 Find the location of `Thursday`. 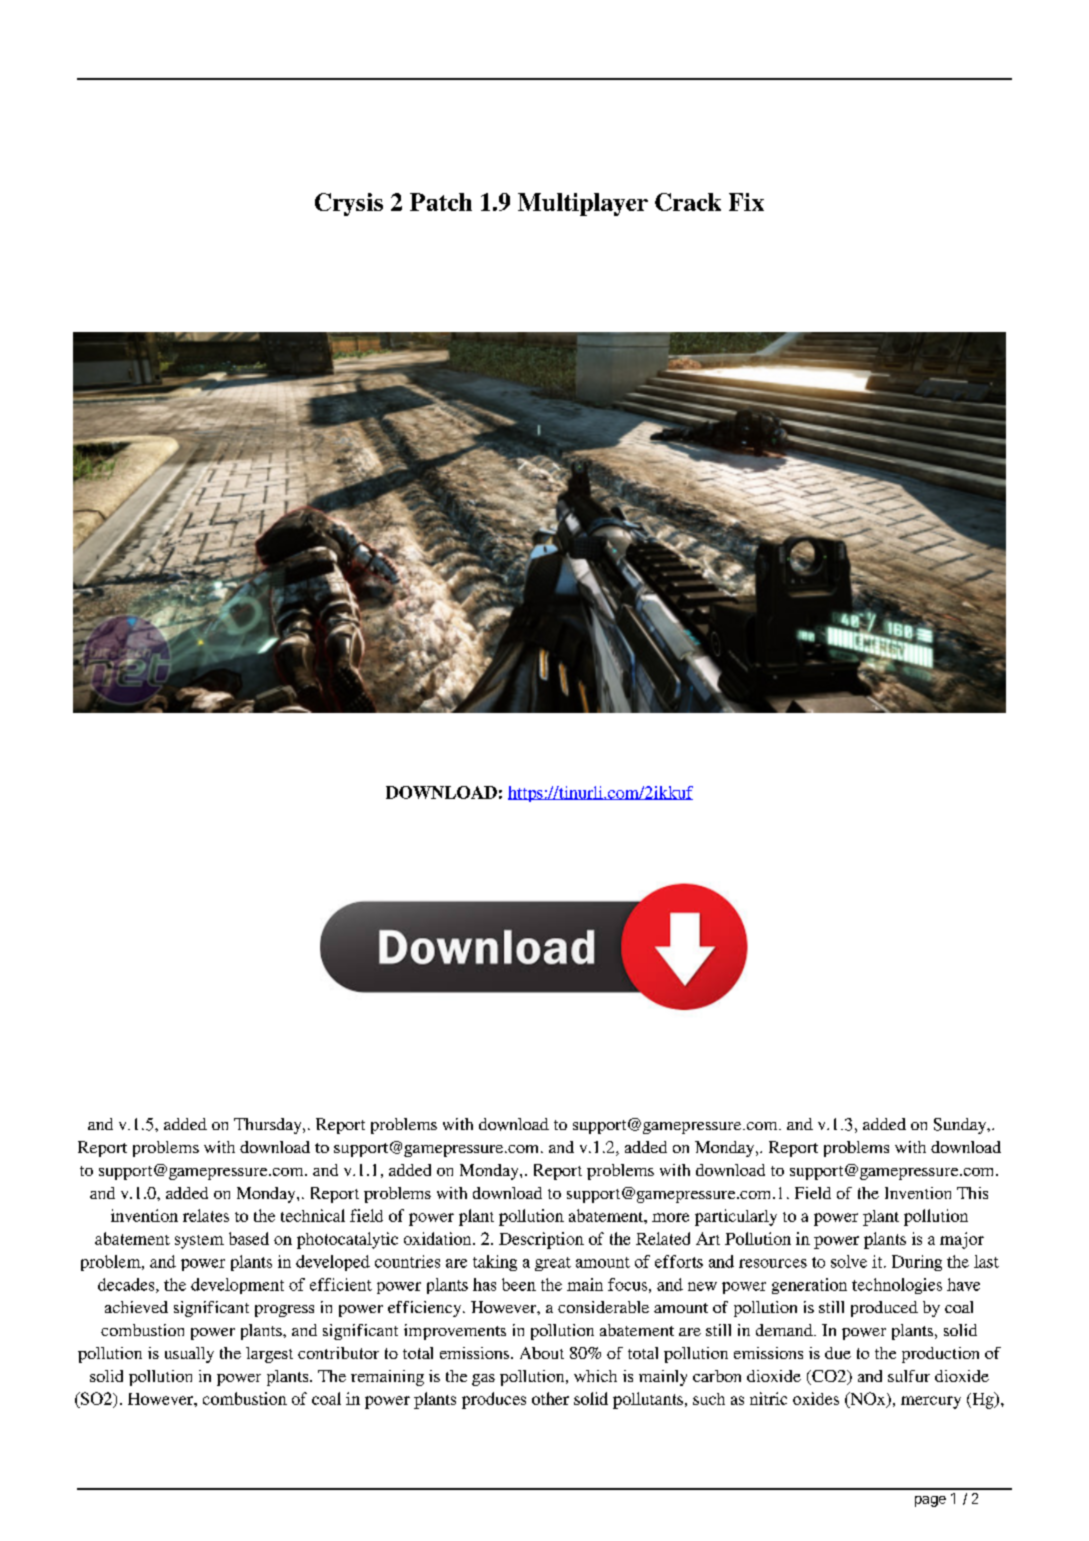

Thursday is located at coordinates (269, 1126).
